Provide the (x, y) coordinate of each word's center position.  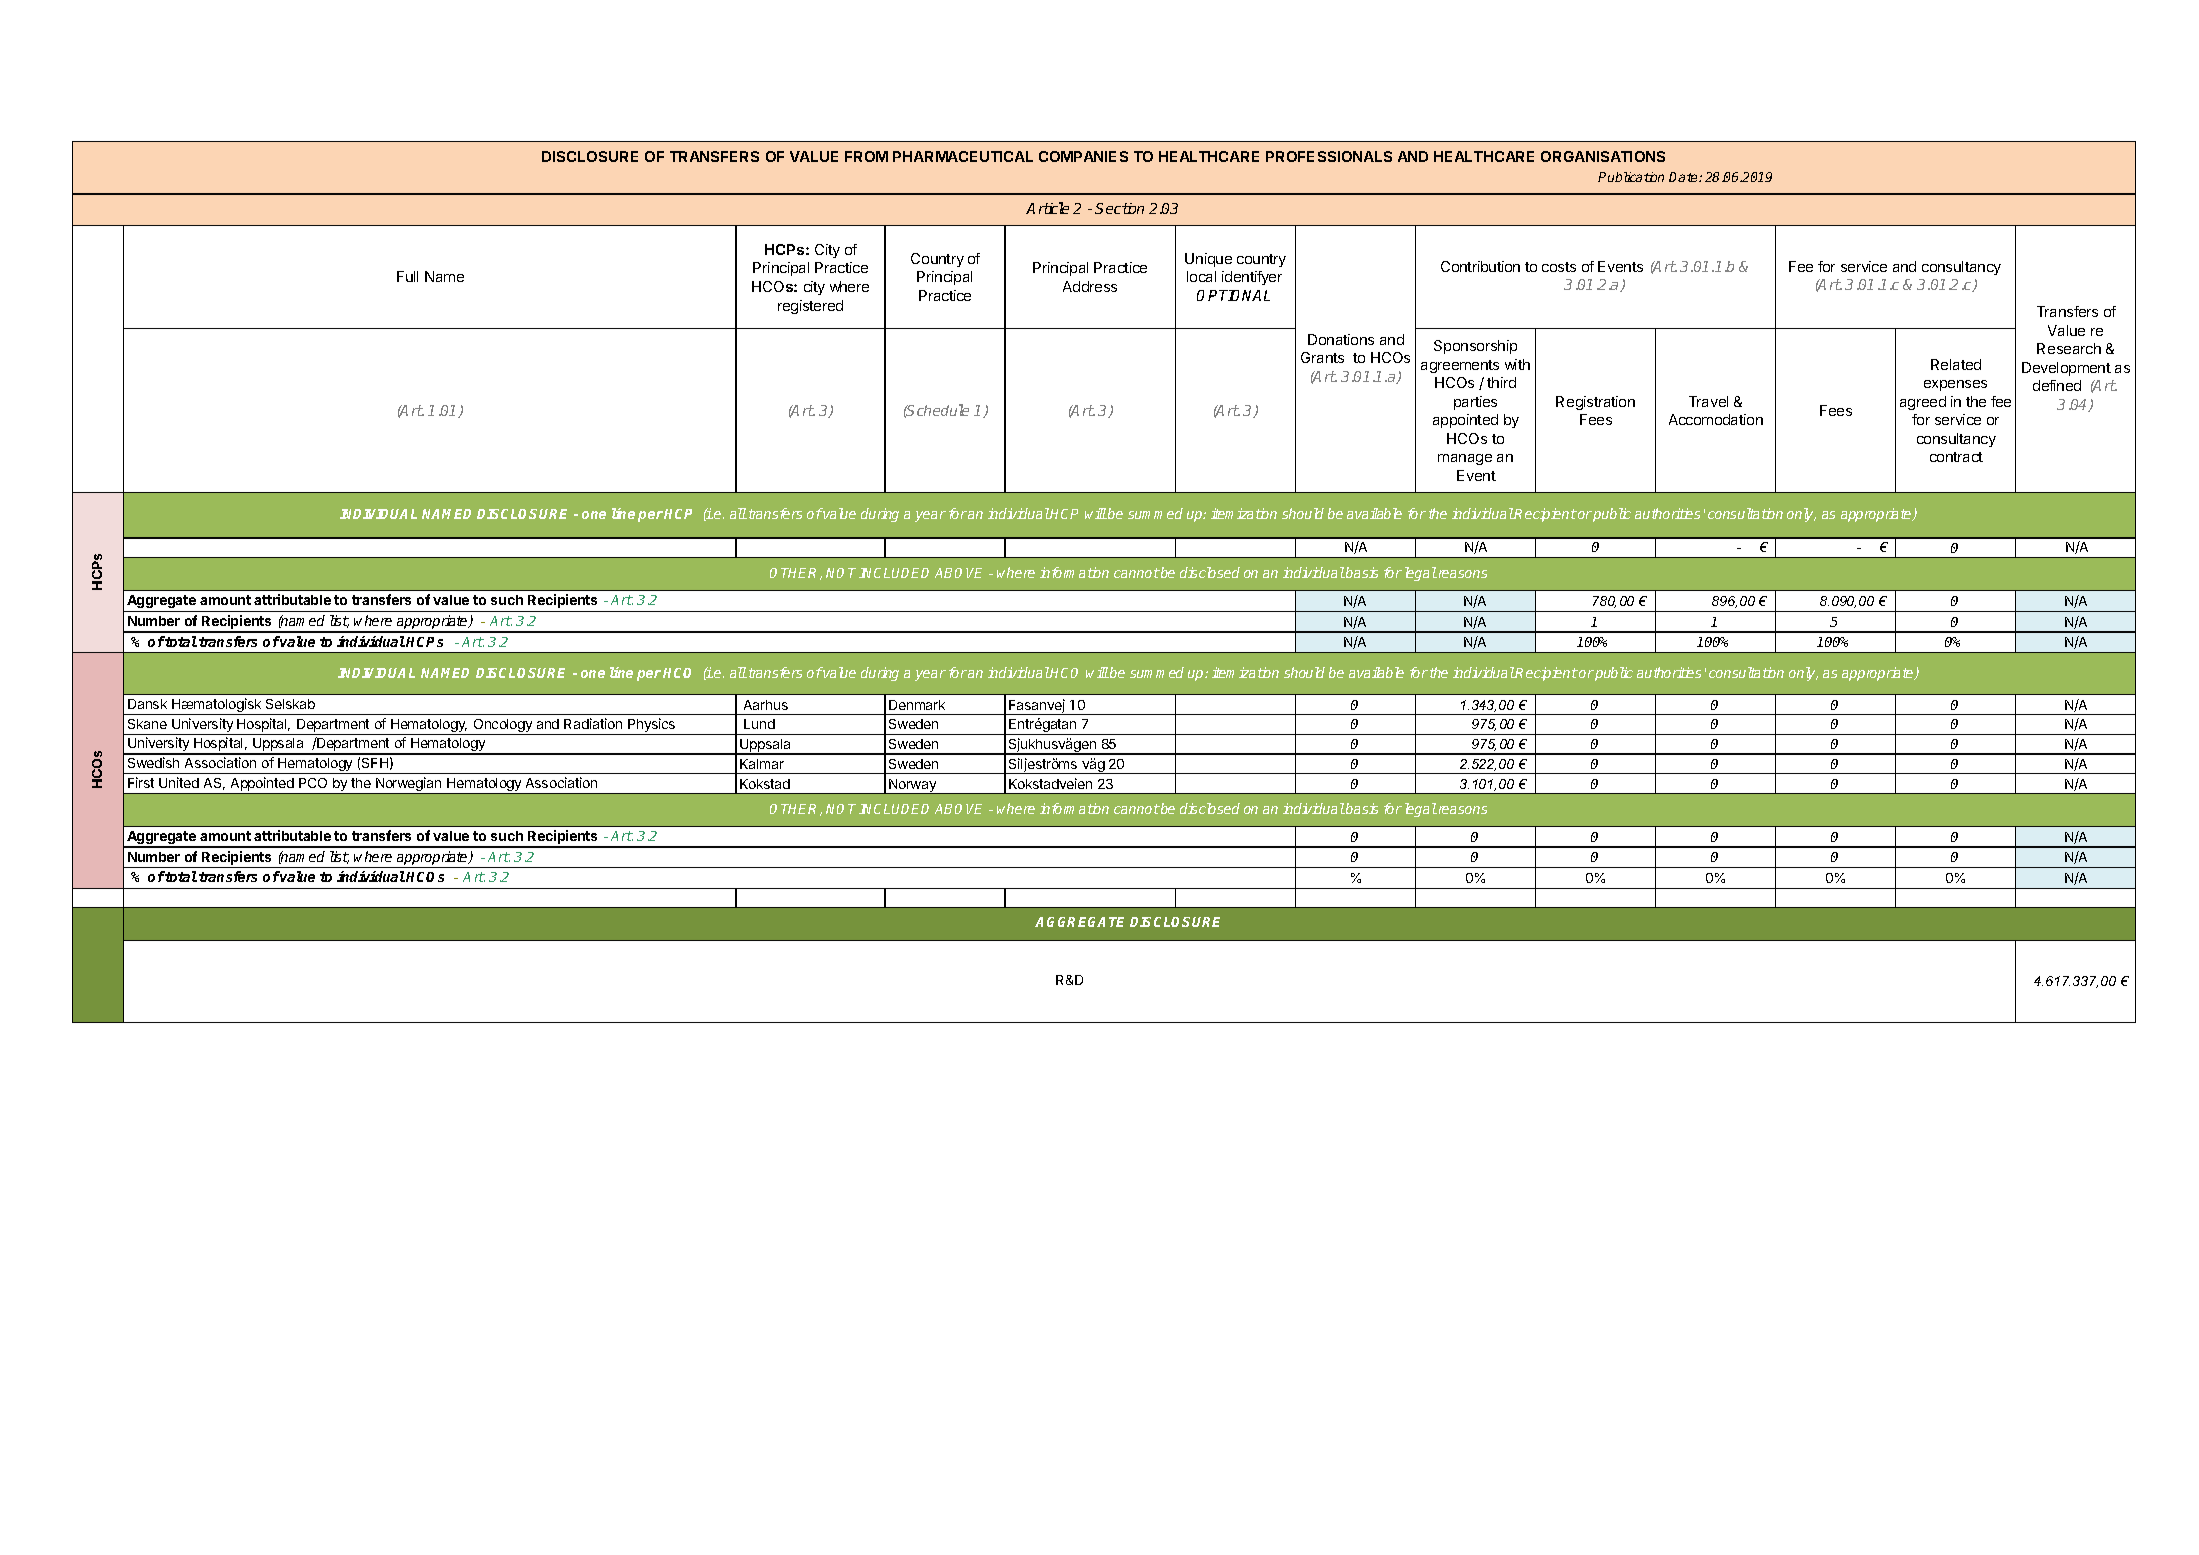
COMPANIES (1083, 156)
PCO (313, 783)
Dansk (147, 704)
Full (407, 276)
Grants (1322, 357)
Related (1956, 364)
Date (1684, 177)
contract (1956, 457)
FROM (866, 156)
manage (1465, 459)
